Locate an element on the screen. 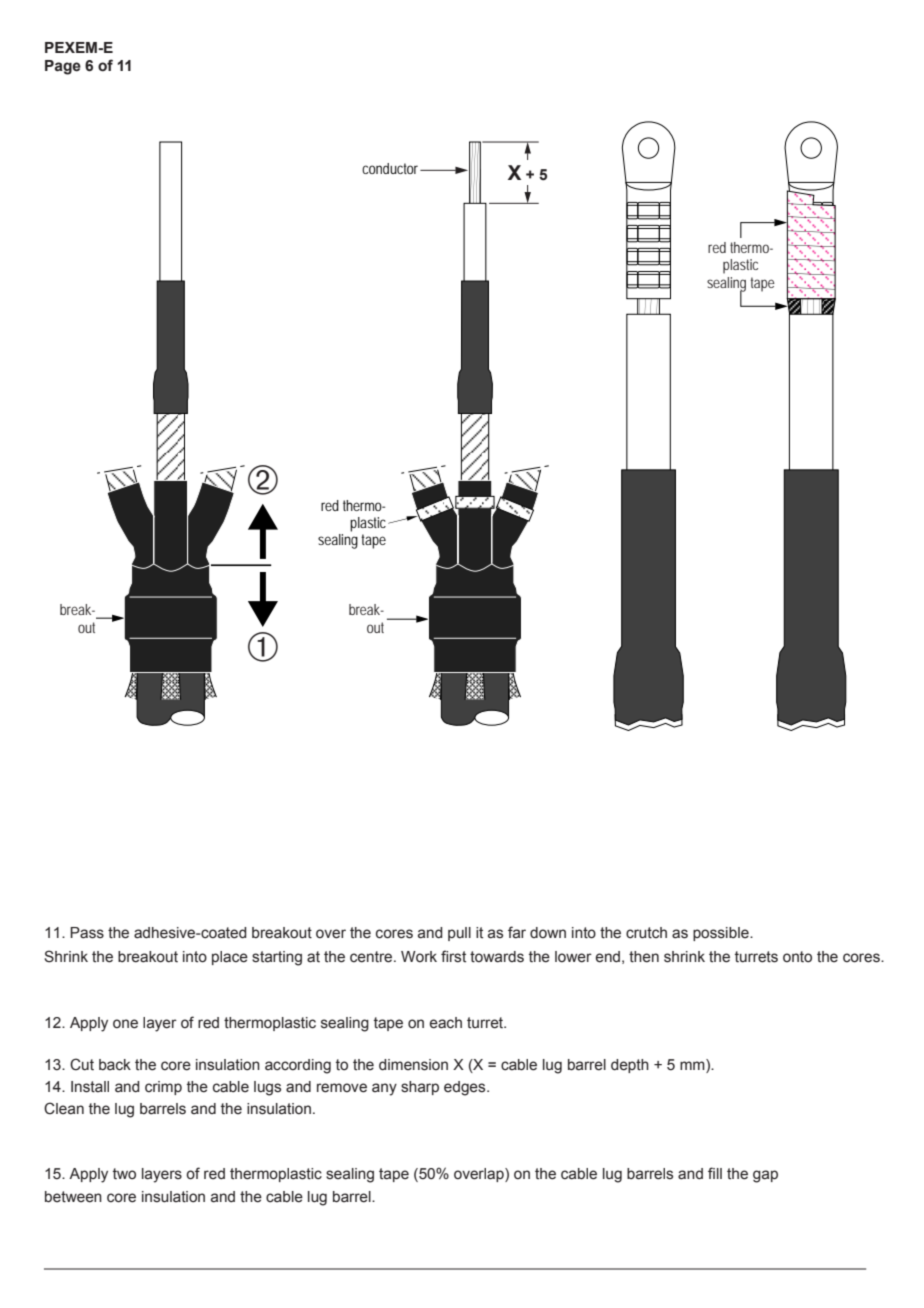 This screenshot has height=1308, width=924. possible is located at coordinates (722, 934).
